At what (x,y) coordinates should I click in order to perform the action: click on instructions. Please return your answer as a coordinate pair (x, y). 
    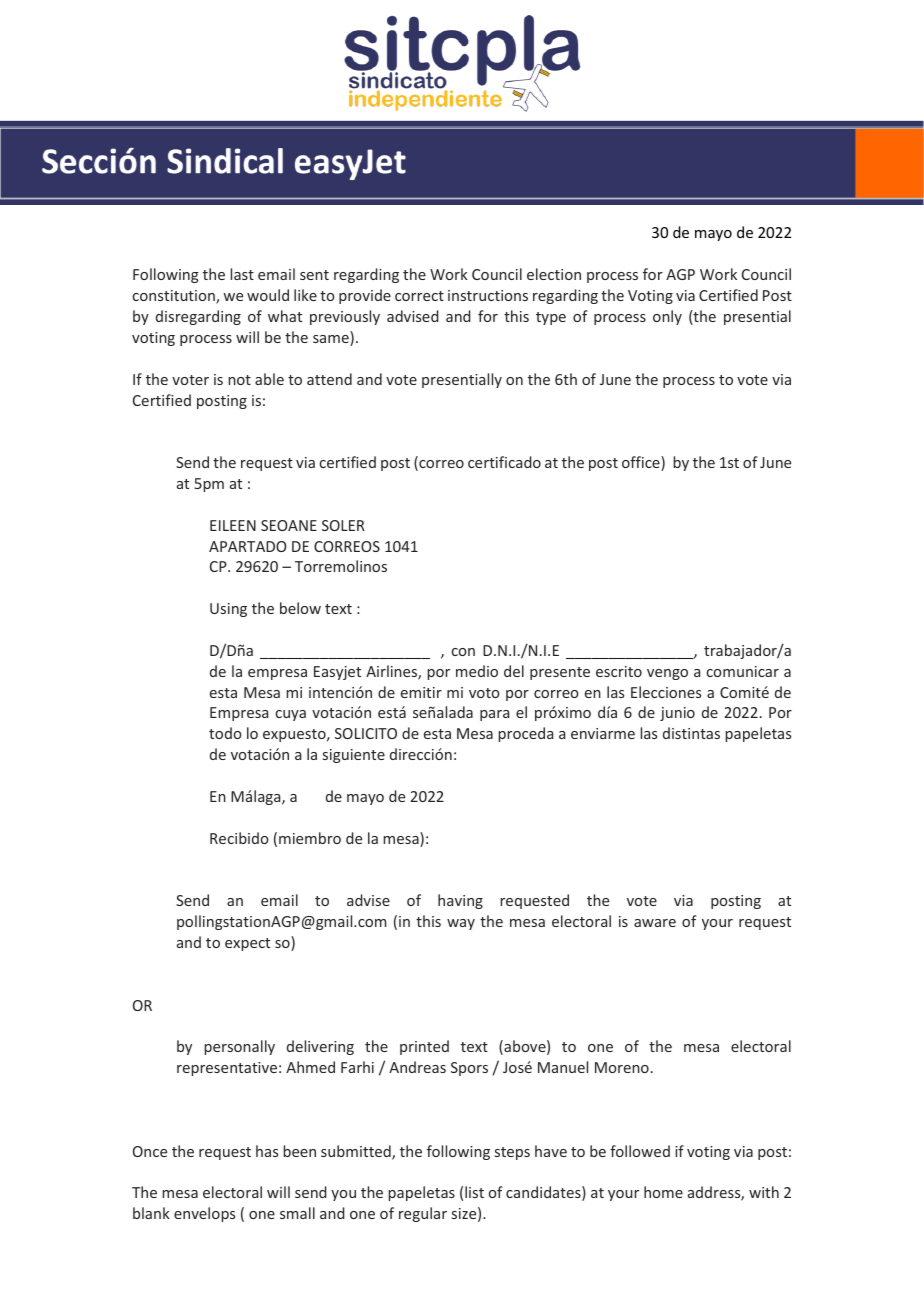
    Looking at the image, I should click on (488, 295).
